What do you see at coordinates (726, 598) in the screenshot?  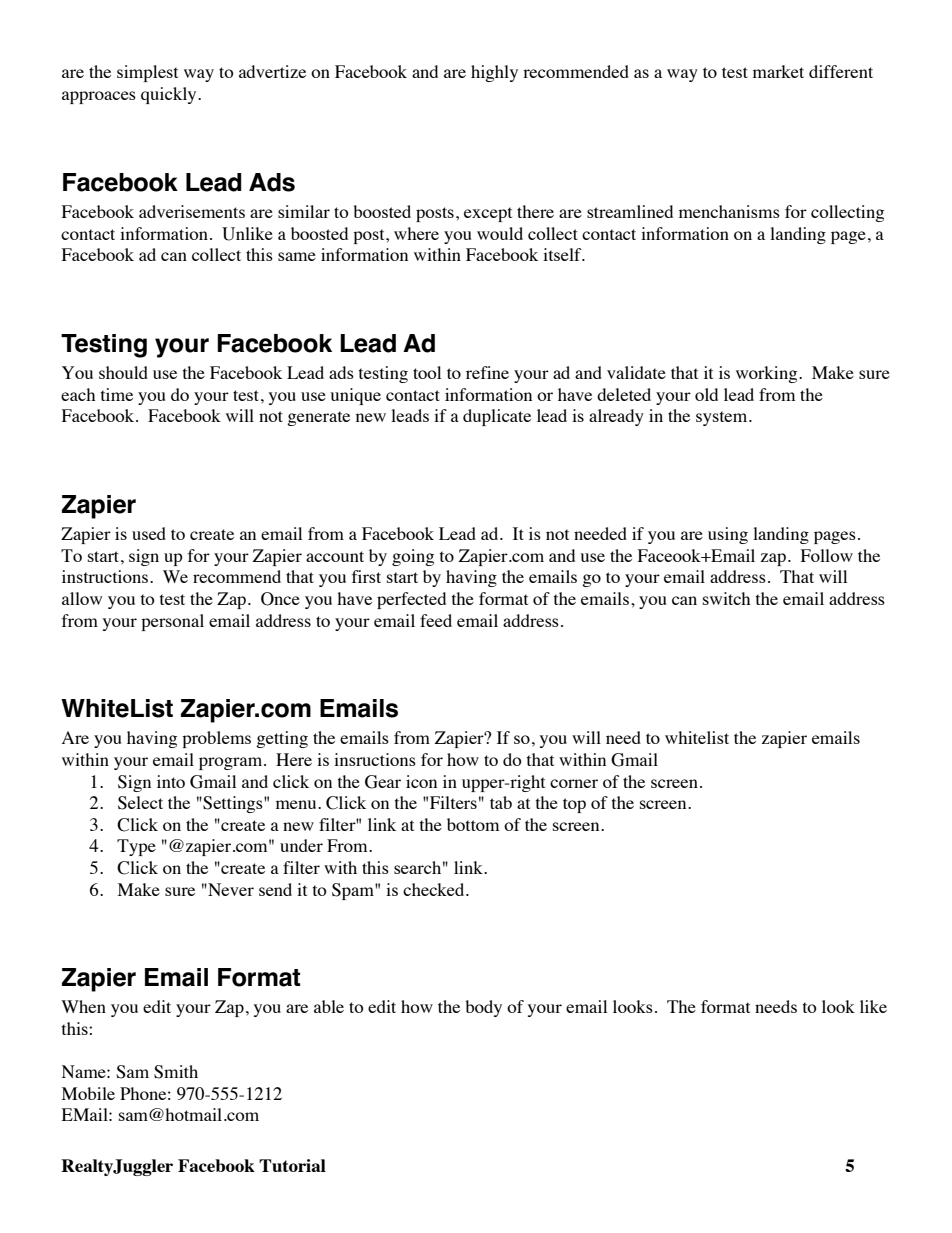 I see `switch` at bounding box center [726, 598].
